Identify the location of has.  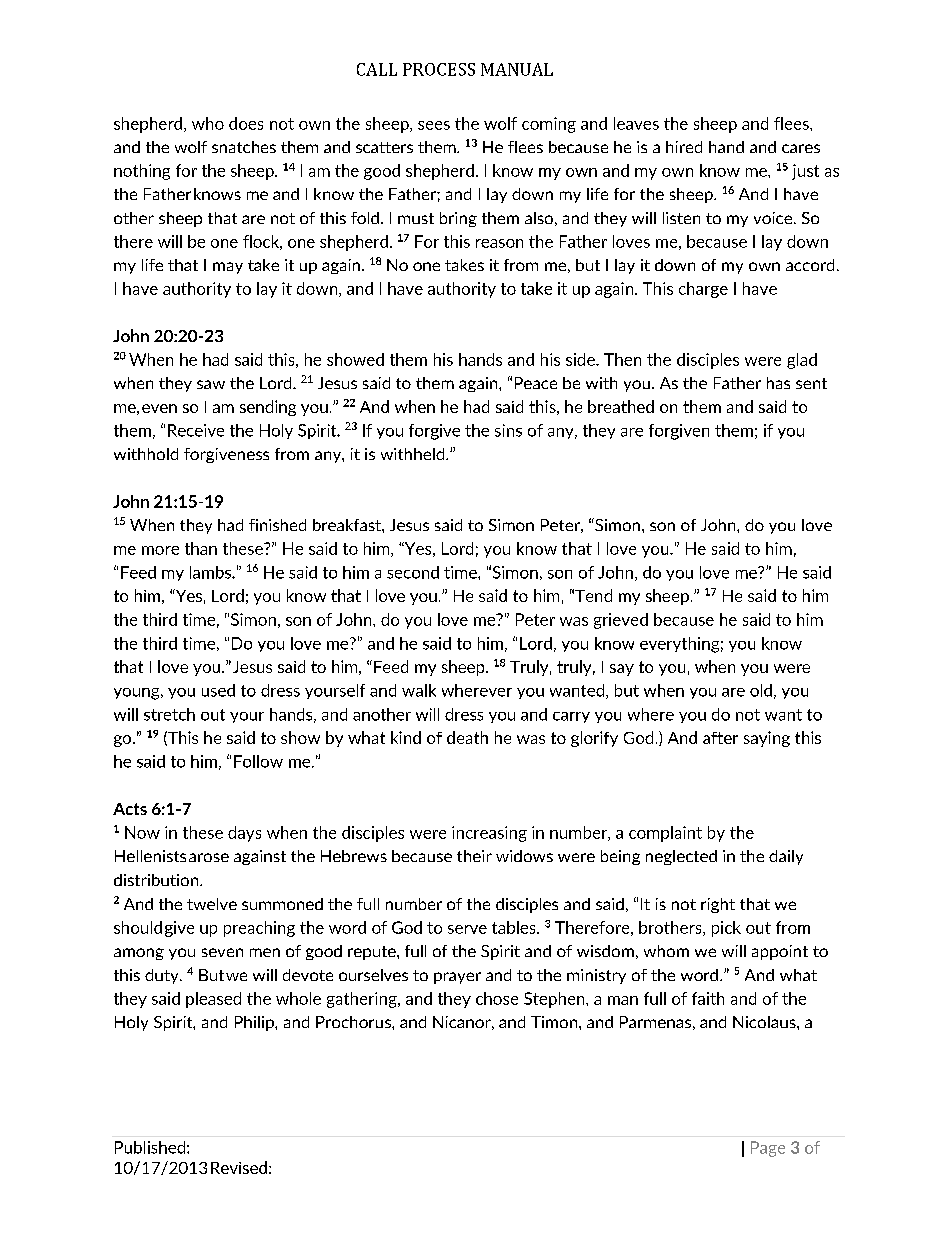
(778, 383).
